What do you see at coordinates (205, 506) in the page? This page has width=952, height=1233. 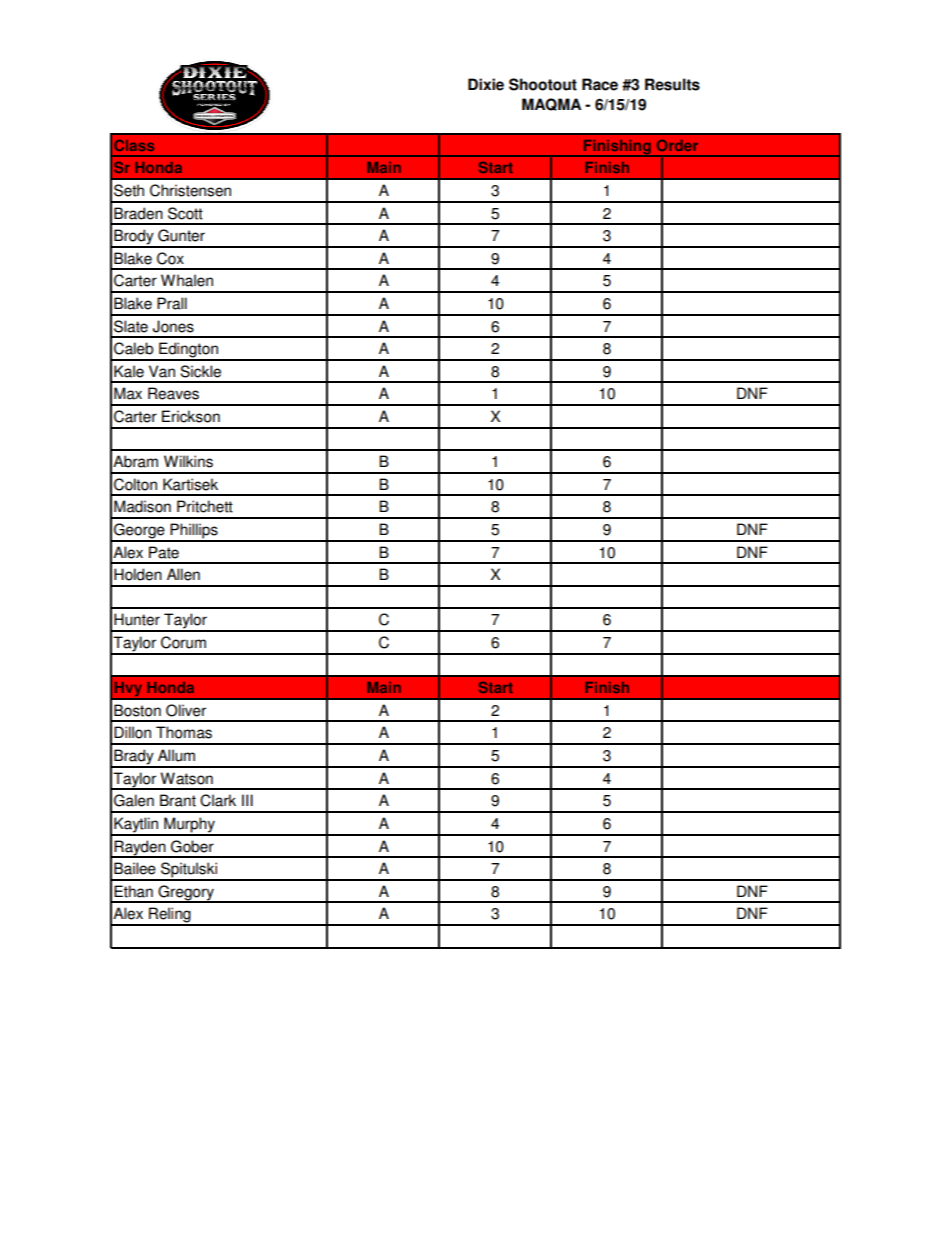 I see `Pritchett` at bounding box center [205, 506].
